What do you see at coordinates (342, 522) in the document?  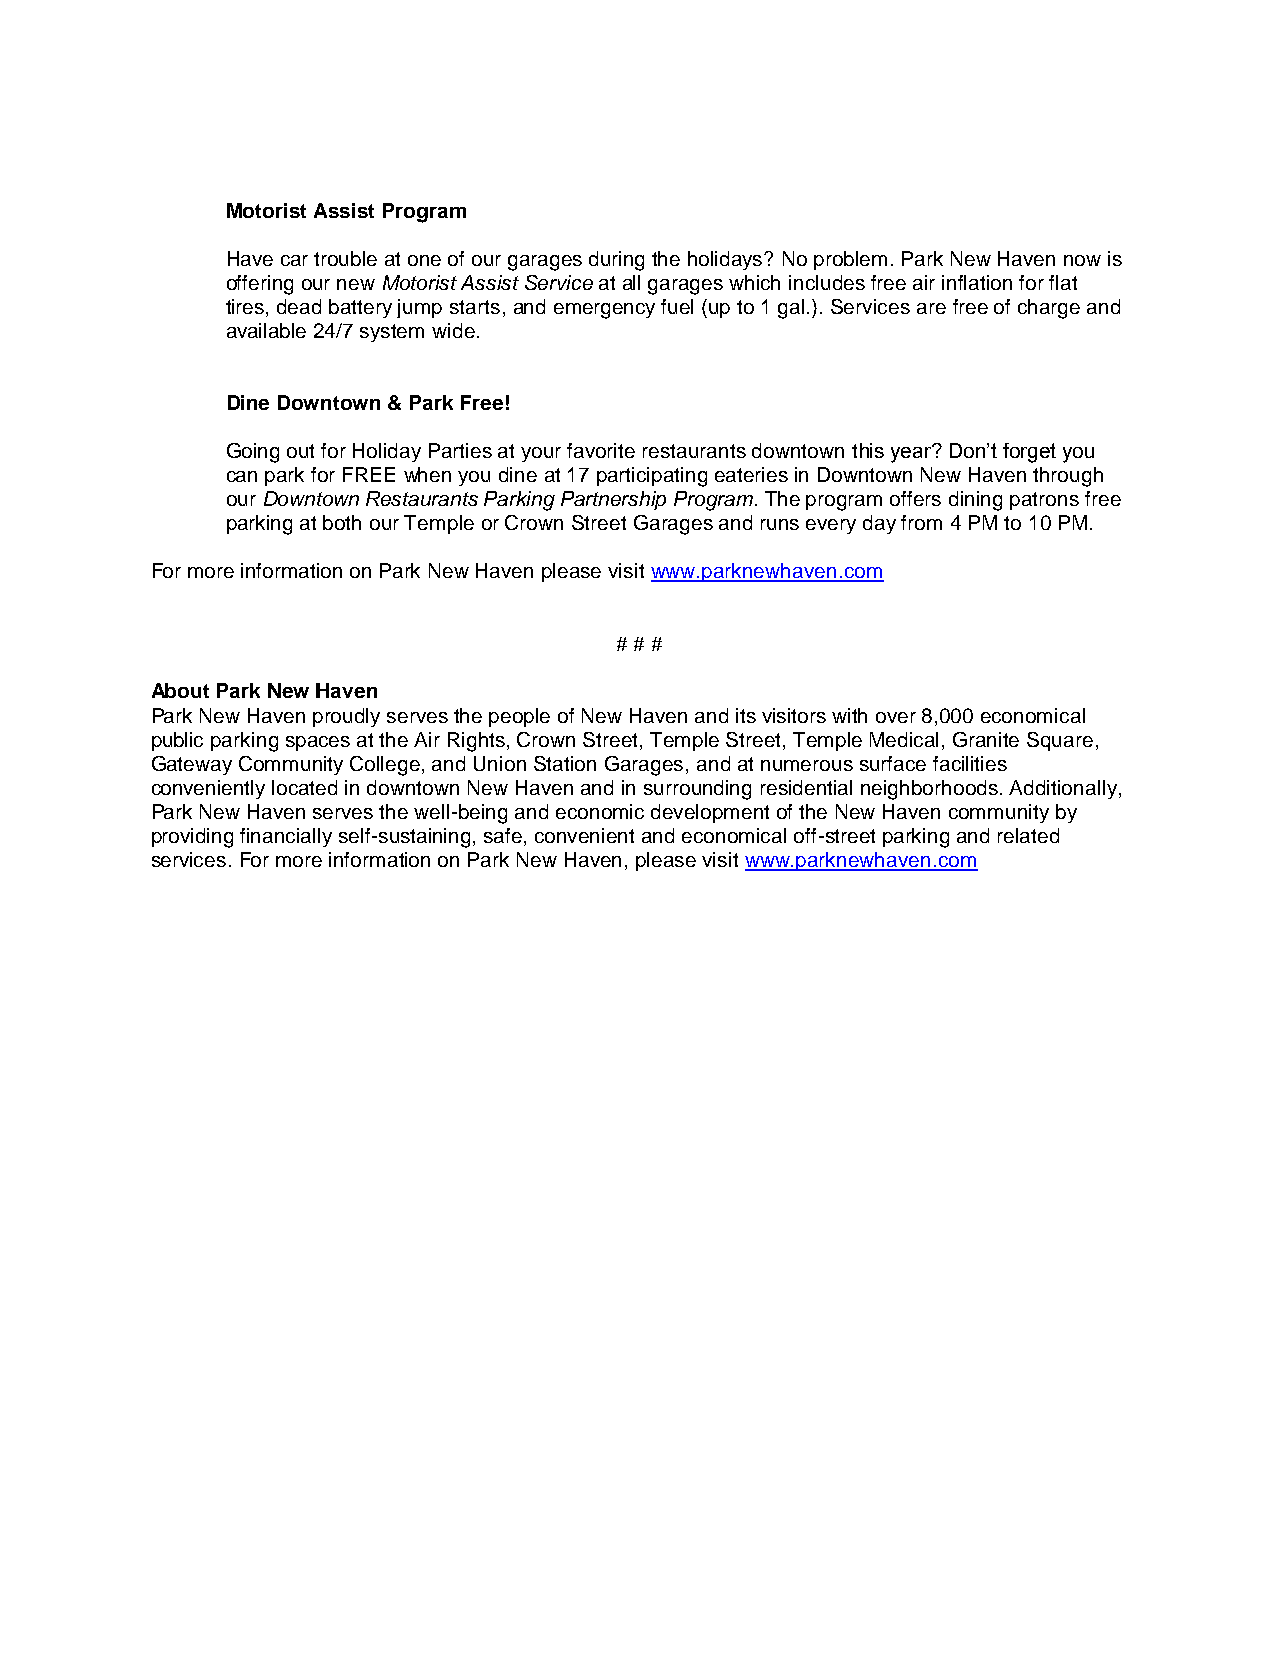 I see `both` at bounding box center [342, 522].
